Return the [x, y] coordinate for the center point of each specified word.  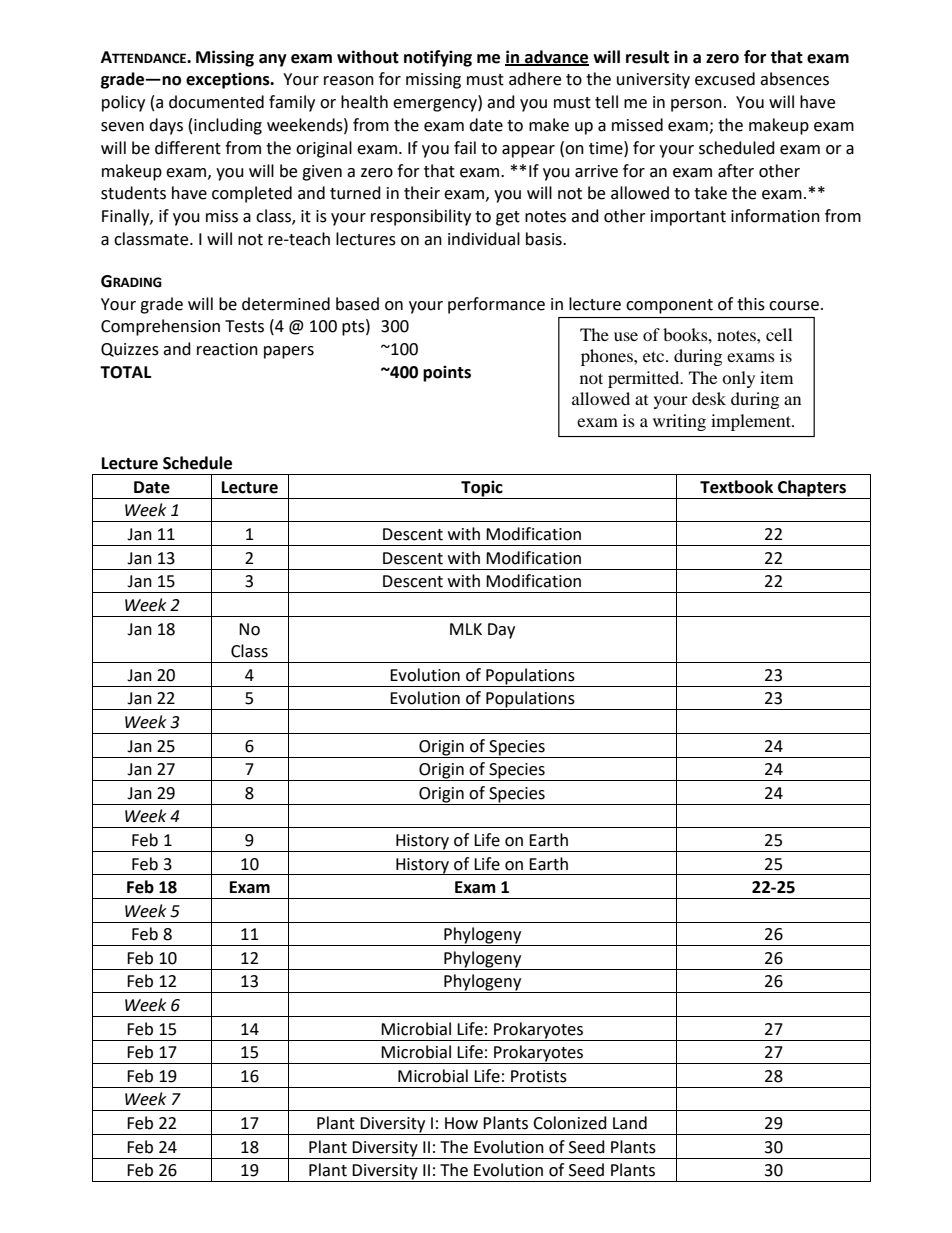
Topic [482, 489]
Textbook [736, 487]
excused [725, 79]
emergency [436, 105]
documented [216, 102]
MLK [466, 629]
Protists [539, 1076]
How [461, 1123]
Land [630, 1123]
